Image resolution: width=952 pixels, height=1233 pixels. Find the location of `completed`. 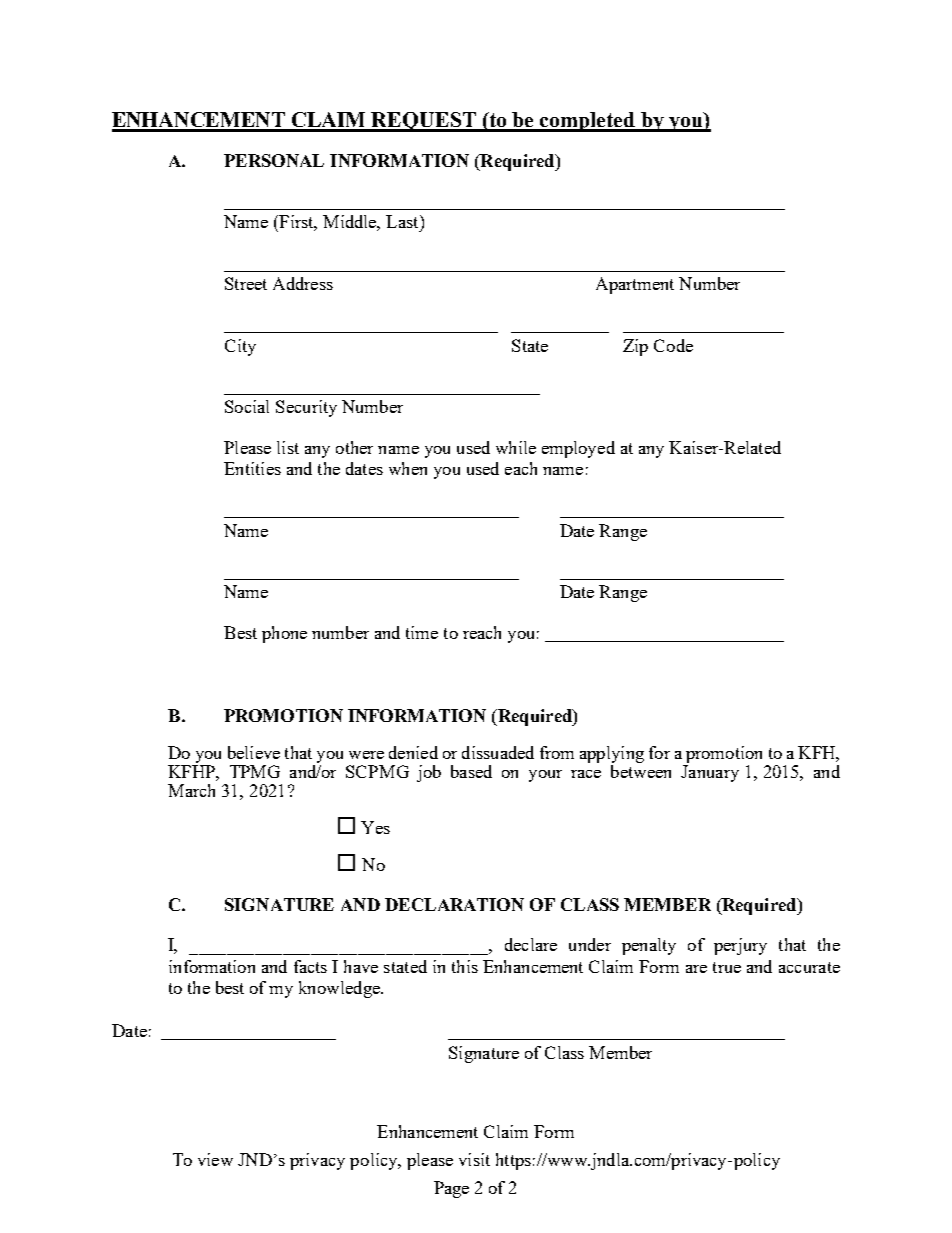

completed is located at coordinates (588, 122).
